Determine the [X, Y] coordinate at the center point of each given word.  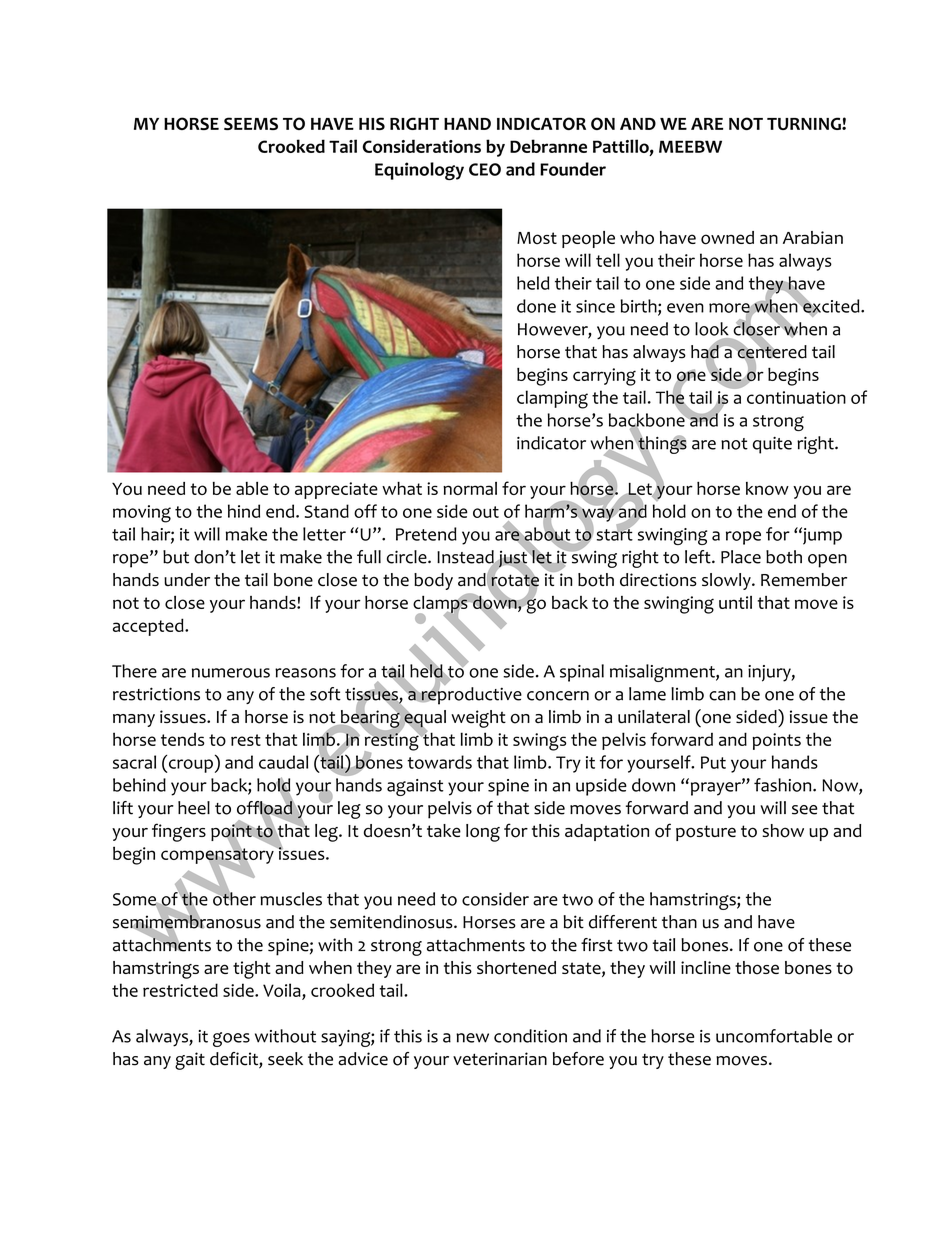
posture [706, 833]
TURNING [805, 123]
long [483, 833]
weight [478, 719]
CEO [485, 169]
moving [142, 514]
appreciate [336, 490]
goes [231, 1039]
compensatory [218, 856]
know [767, 488]
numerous [231, 673]
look [712, 329]
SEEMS [251, 123]
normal [470, 488]
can [722, 696]
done [536, 306]
